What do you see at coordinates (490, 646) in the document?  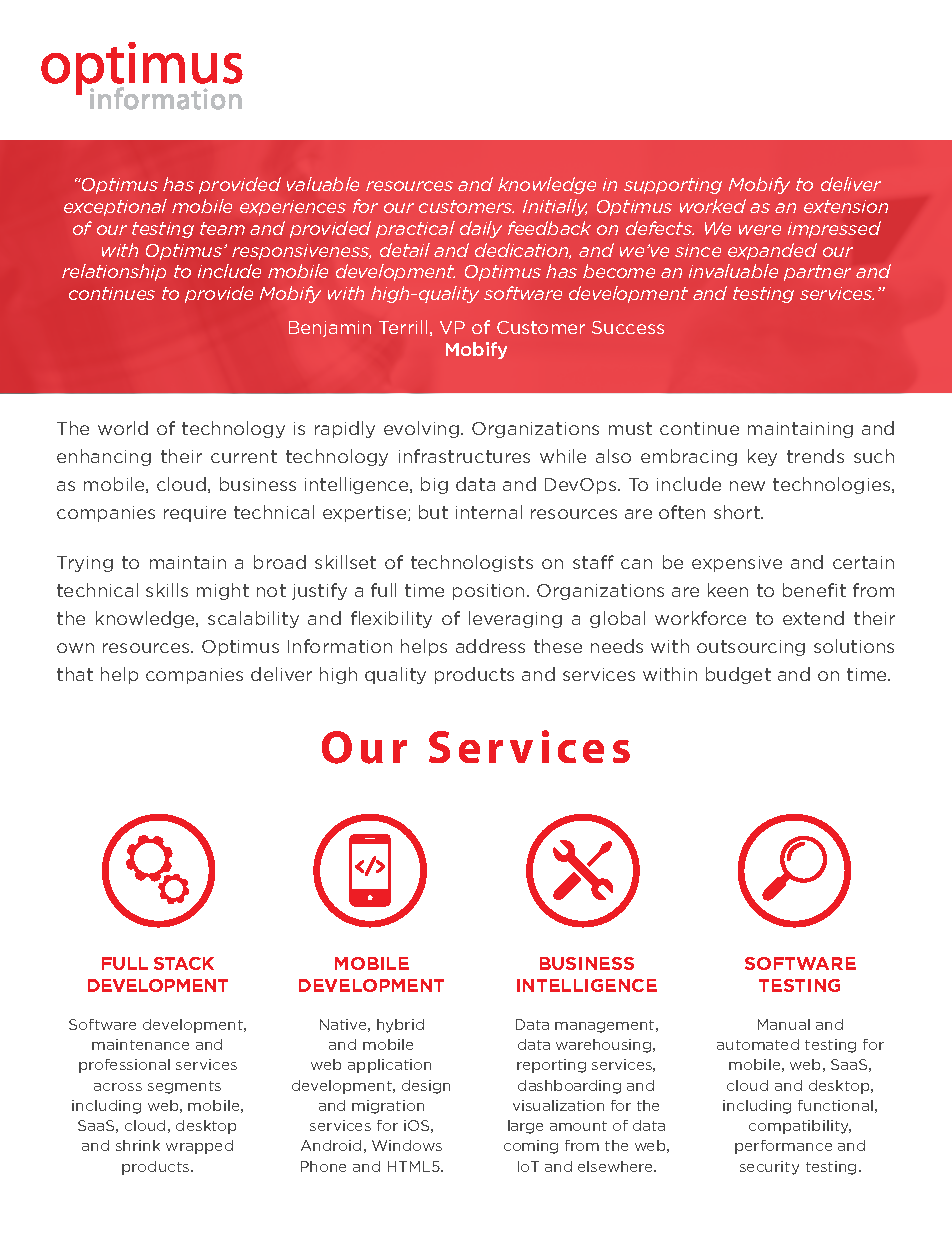 I see `address` at bounding box center [490, 646].
